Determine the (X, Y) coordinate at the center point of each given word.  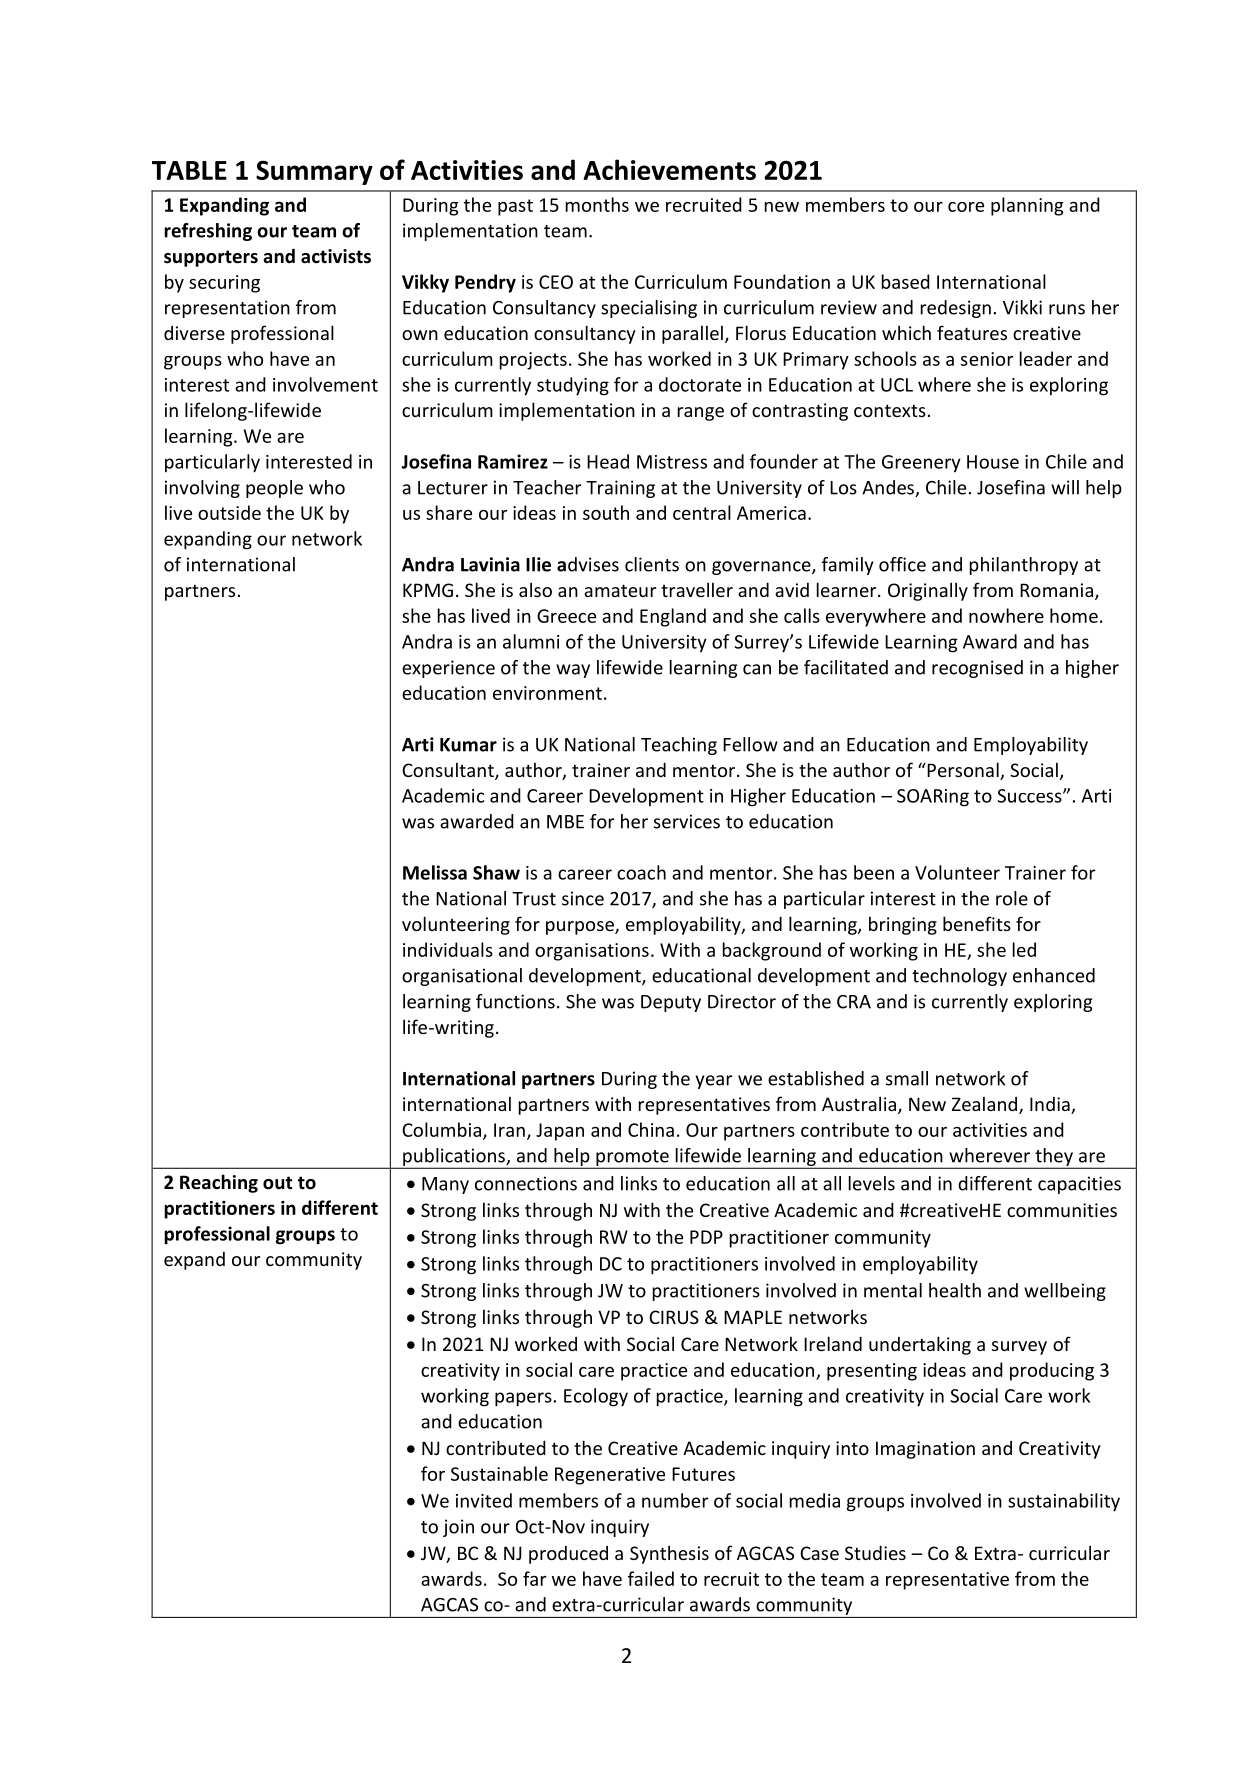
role (1012, 898)
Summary (314, 172)
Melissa (435, 872)
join (458, 1528)
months (597, 204)
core (966, 207)
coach (641, 872)
